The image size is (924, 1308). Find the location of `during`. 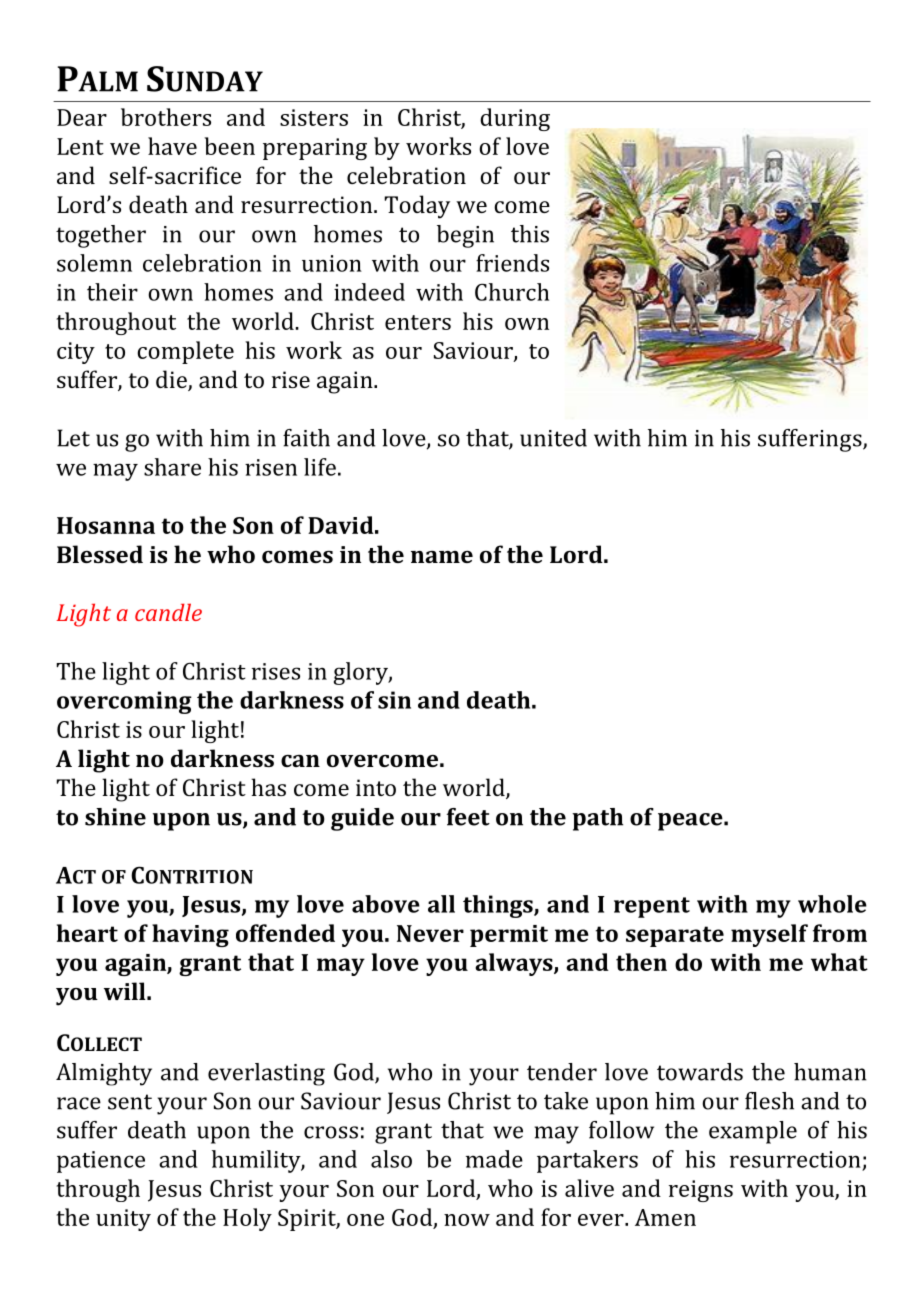

during is located at coordinates (515, 119).
